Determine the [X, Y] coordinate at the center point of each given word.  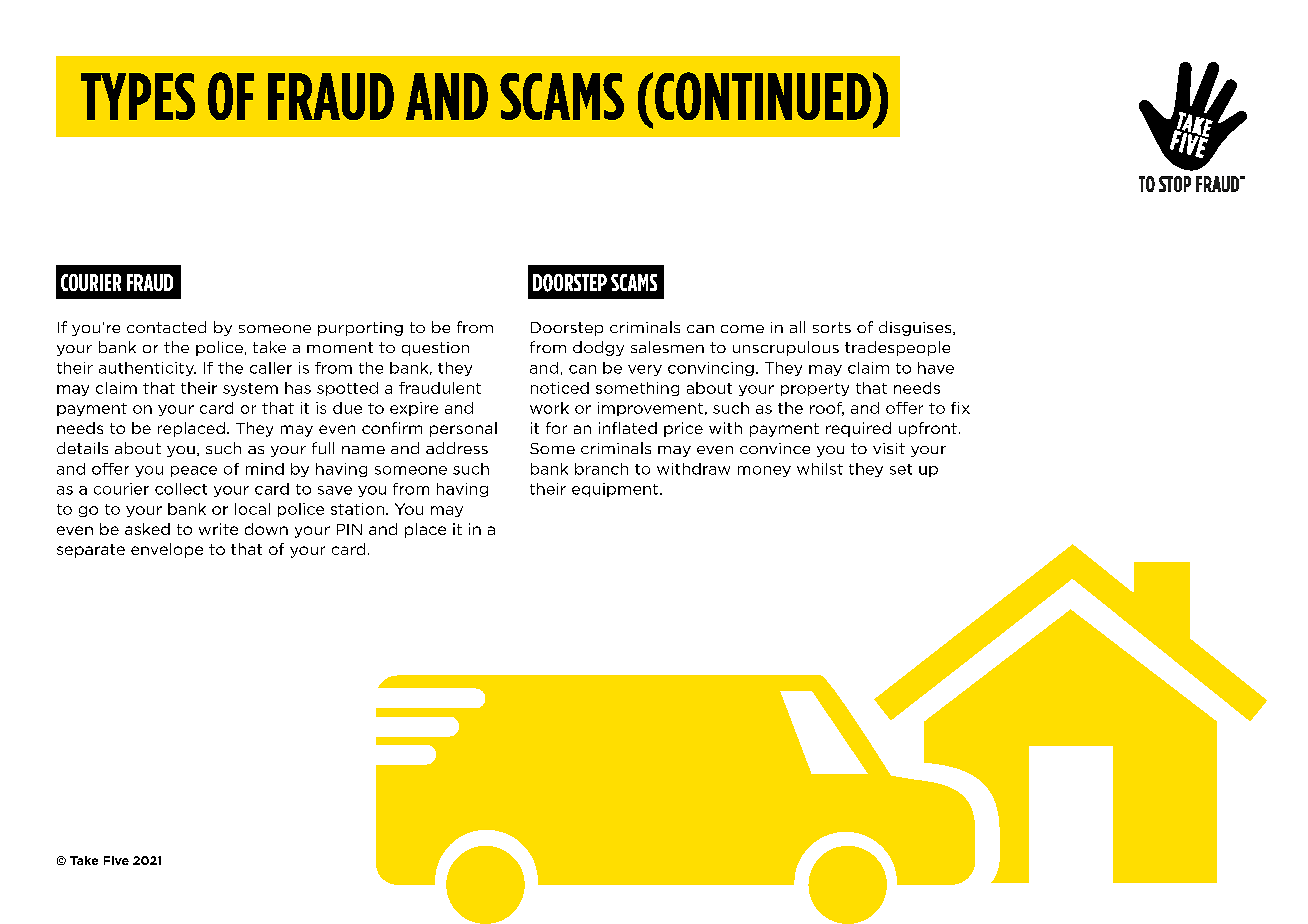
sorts [832, 327]
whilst [820, 469]
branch [601, 469]
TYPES [138, 96]
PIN [349, 529]
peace [194, 471]
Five [116, 860]
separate [91, 551]
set [901, 469]
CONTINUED [763, 96]
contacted [166, 327]
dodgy [598, 348]
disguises [916, 328]
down [266, 529]
